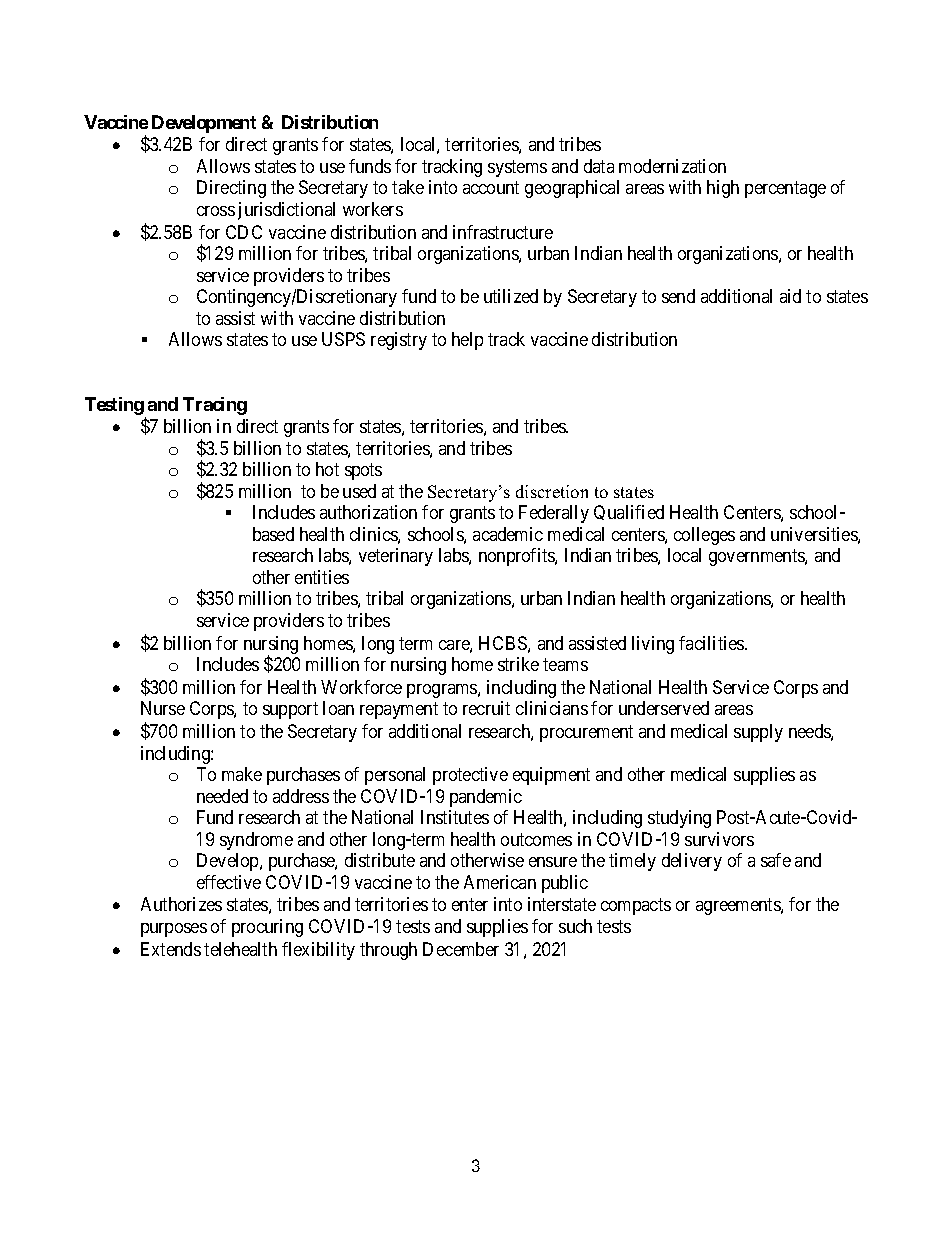 This screenshot has width=952, height=1233. I want to click on colleges, so click(704, 536).
